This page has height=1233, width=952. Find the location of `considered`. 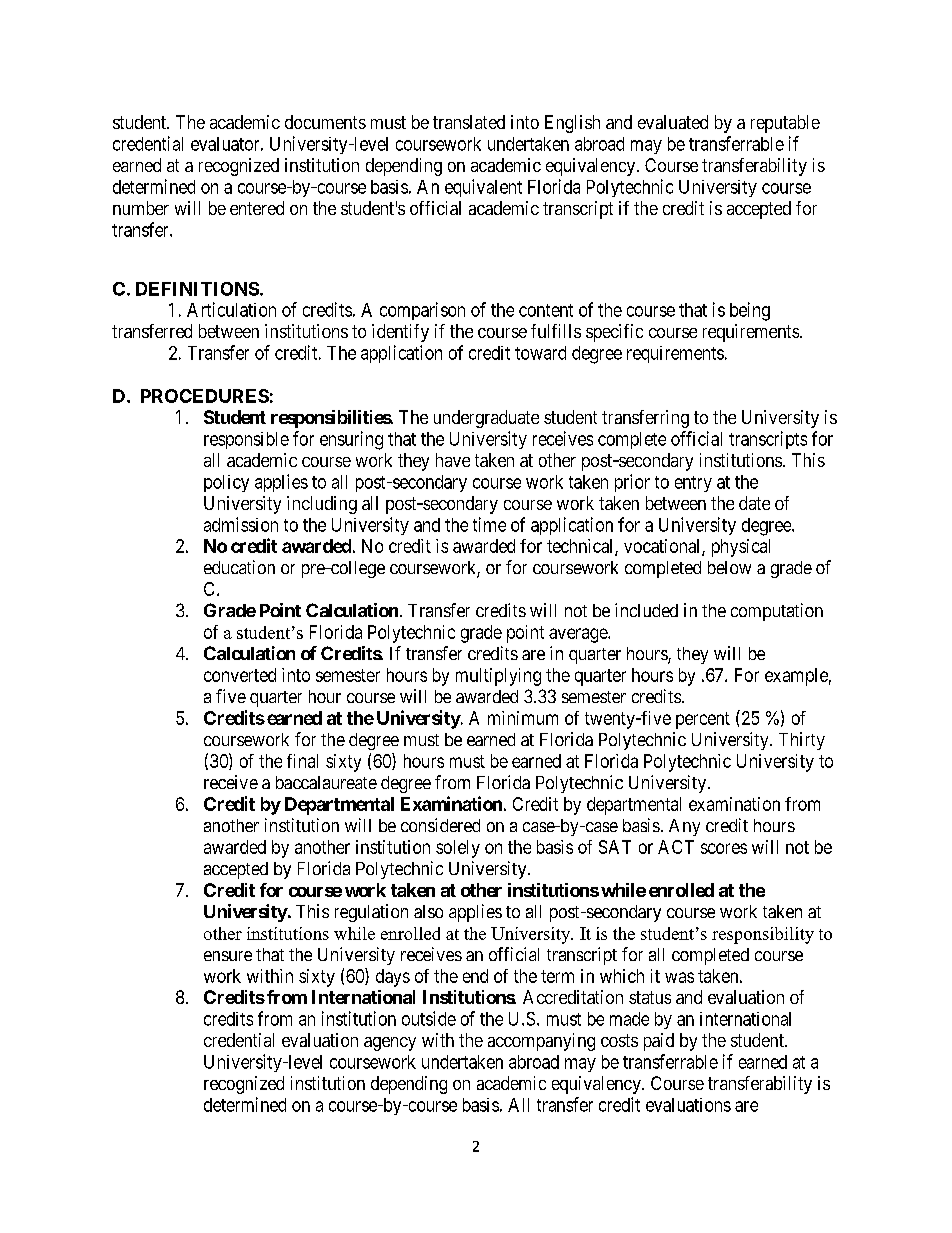

considered is located at coordinates (440, 825).
